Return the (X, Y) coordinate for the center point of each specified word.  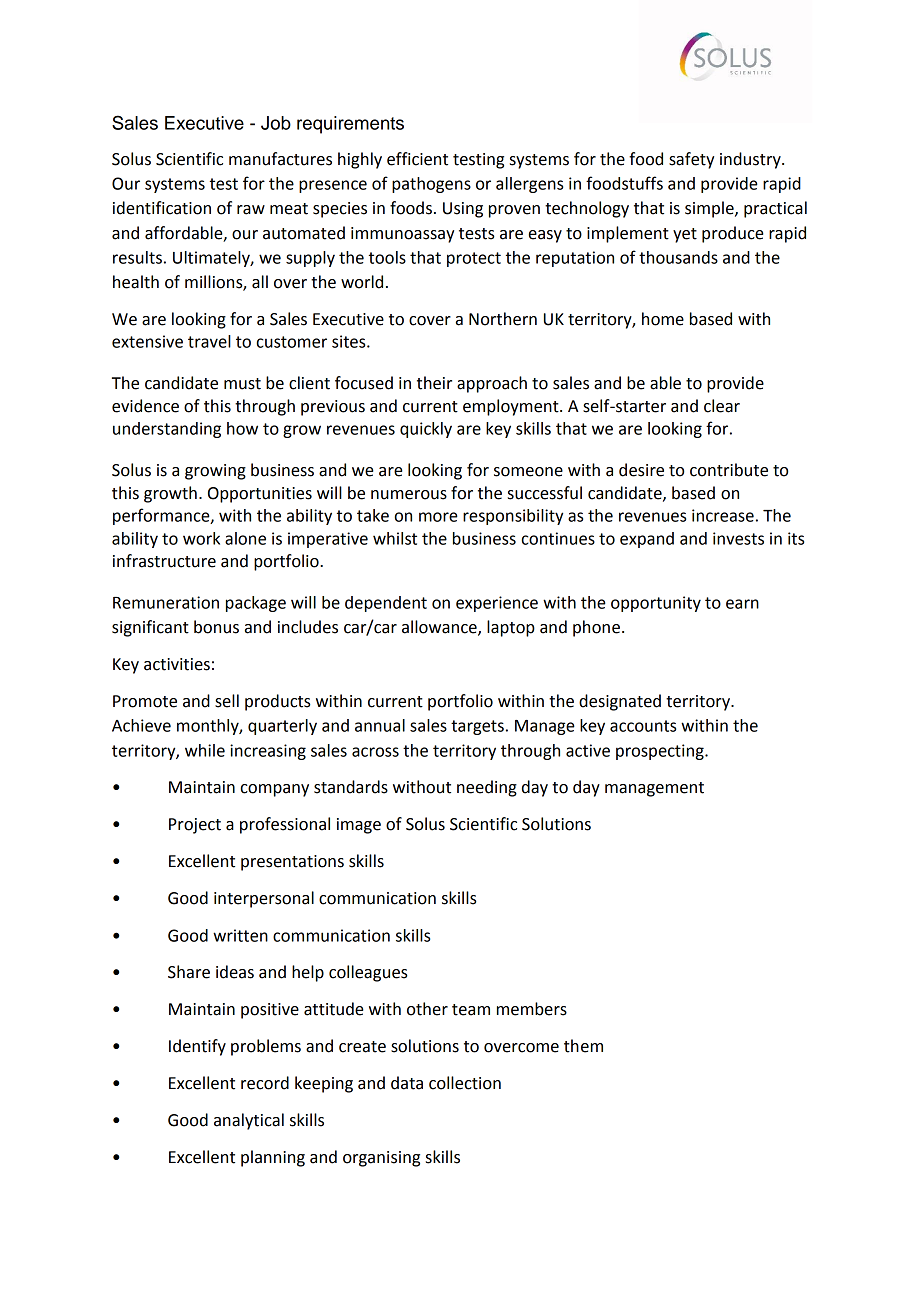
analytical (249, 1121)
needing (487, 788)
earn (742, 604)
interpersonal (264, 899)
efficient (417, 159)
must (242, 384)
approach (492, 384)
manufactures (280, 159)
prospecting (661, 752)
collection (465, 1083)
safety (691, 160)
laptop (511, 628)
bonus (216, 627)
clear (722, 406)
